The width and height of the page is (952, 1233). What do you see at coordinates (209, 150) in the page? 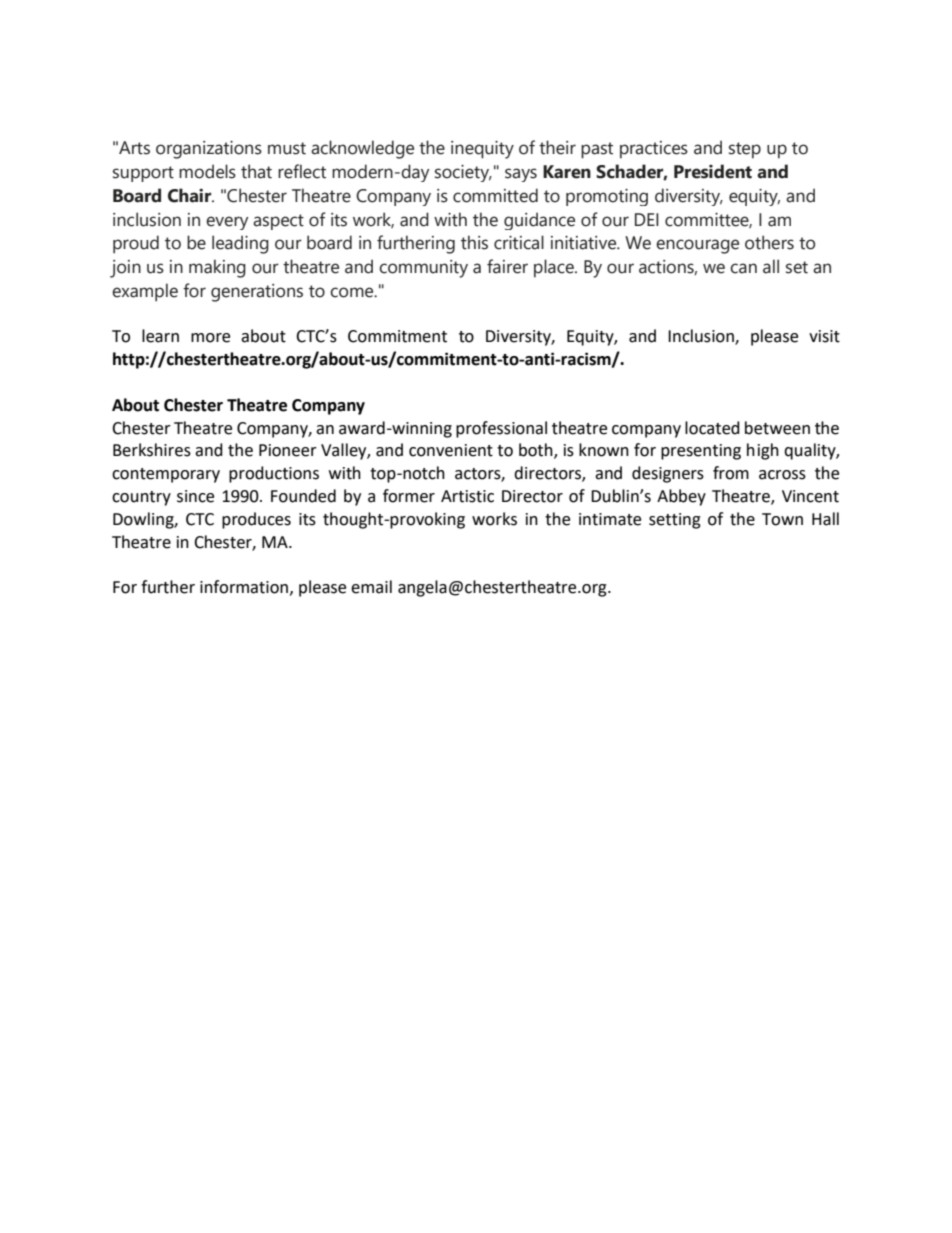
I see `organizations` at bounding box center [209, 150].
